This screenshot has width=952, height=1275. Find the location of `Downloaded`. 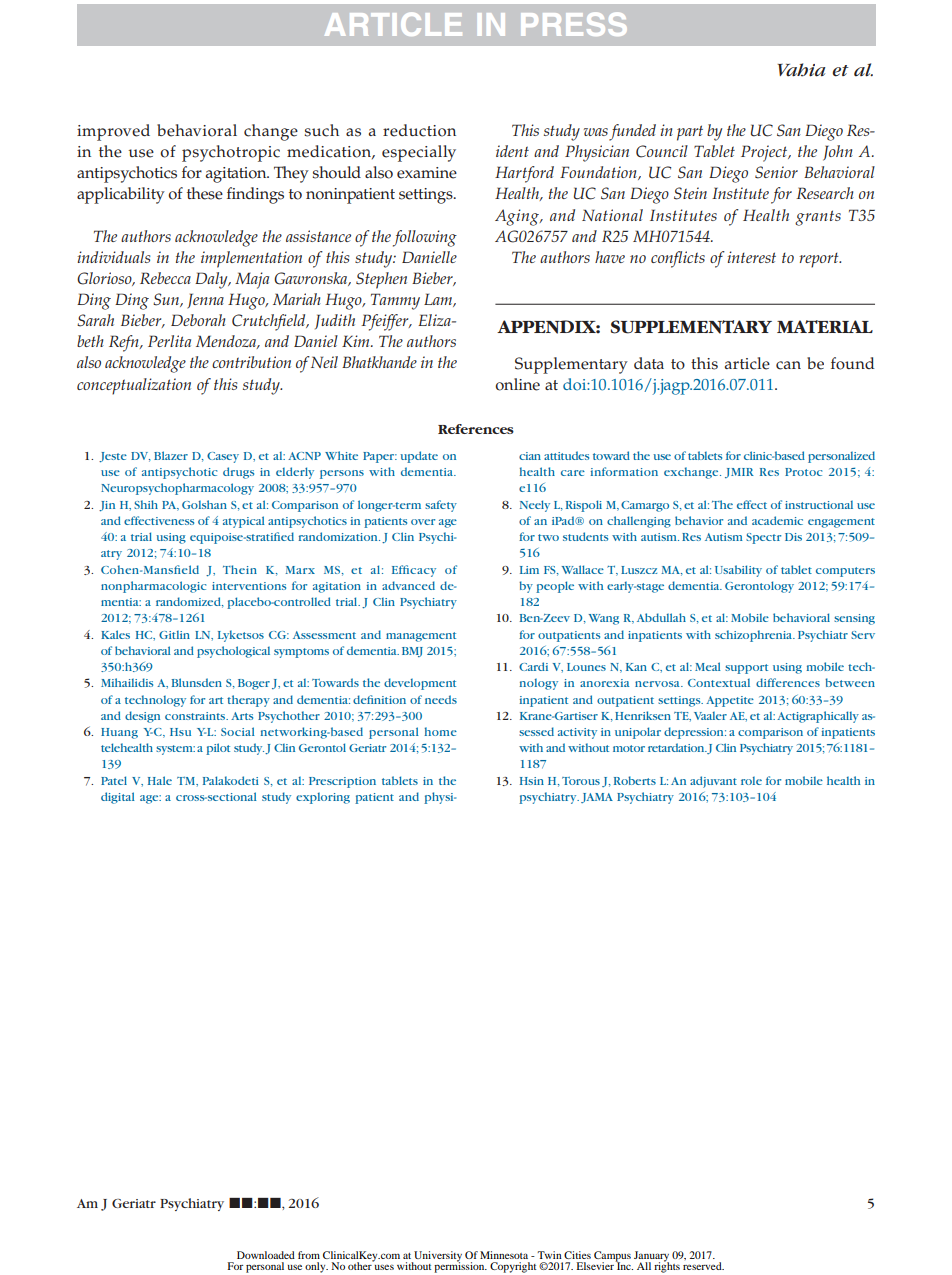

Downloaded is located at coordinates (266, 1255).
